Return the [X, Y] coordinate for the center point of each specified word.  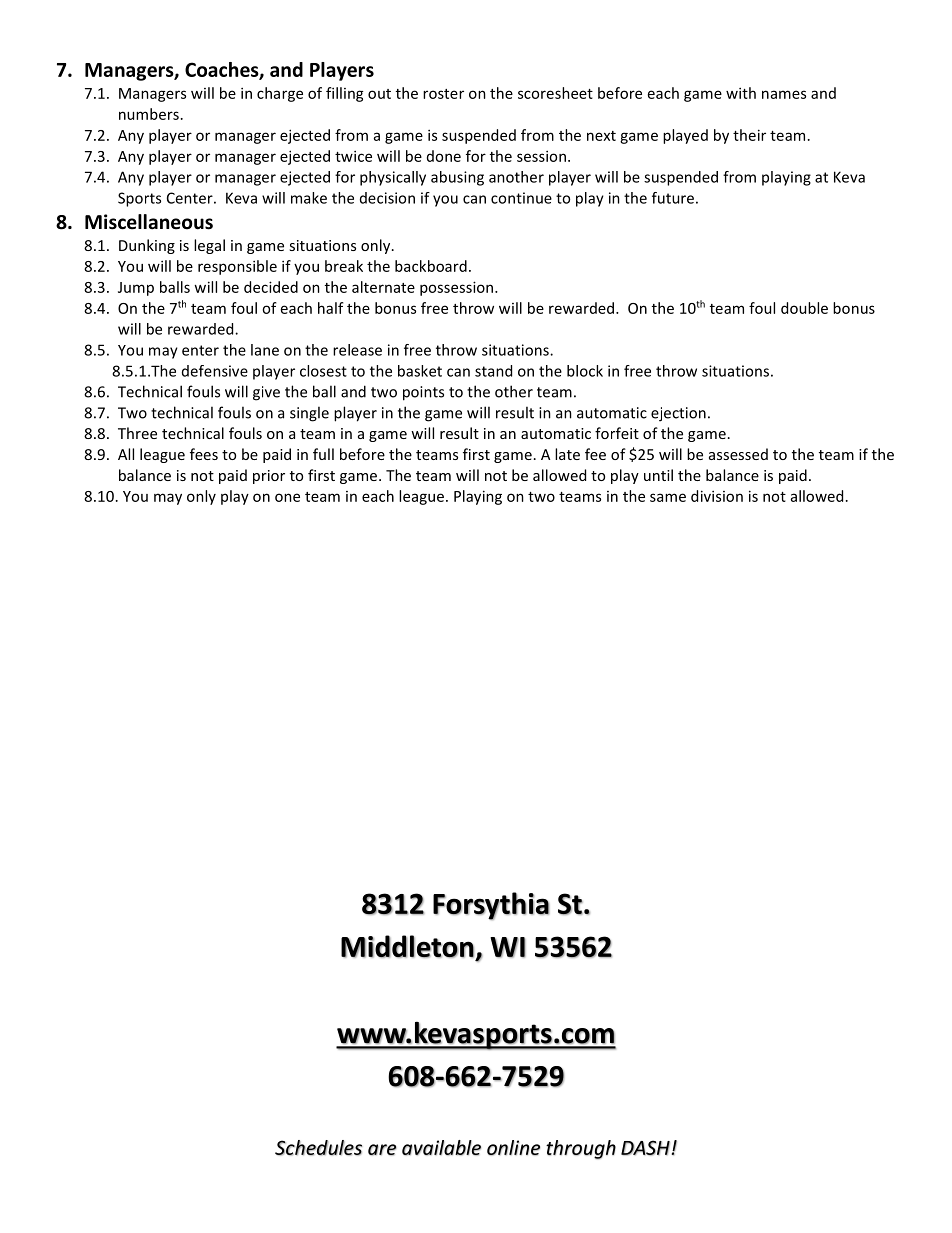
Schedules [318, 1148]
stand [493, 371]
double [804, 308]
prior [269, 477]
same [668, 497]
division [717, 496]
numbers [149, 114]
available [441, 1148]
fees [204, 454]
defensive [215, 371]
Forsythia [491, 906]
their [749, 135]
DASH [645, 1148]
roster [443, 94]
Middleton [407, 946]
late [567, 454]
